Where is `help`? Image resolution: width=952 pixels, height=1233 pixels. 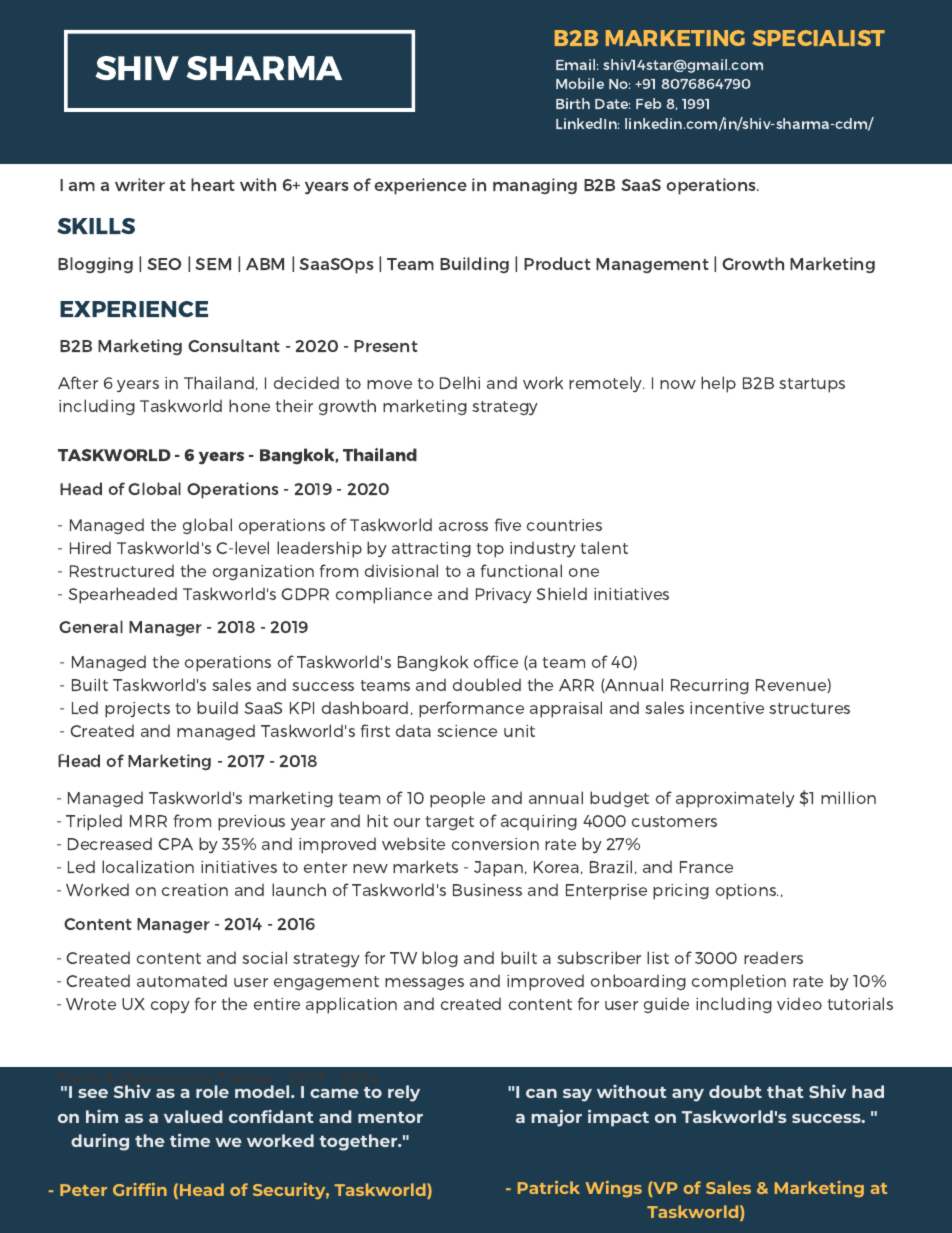
help is located at coordinates (718, 384).
